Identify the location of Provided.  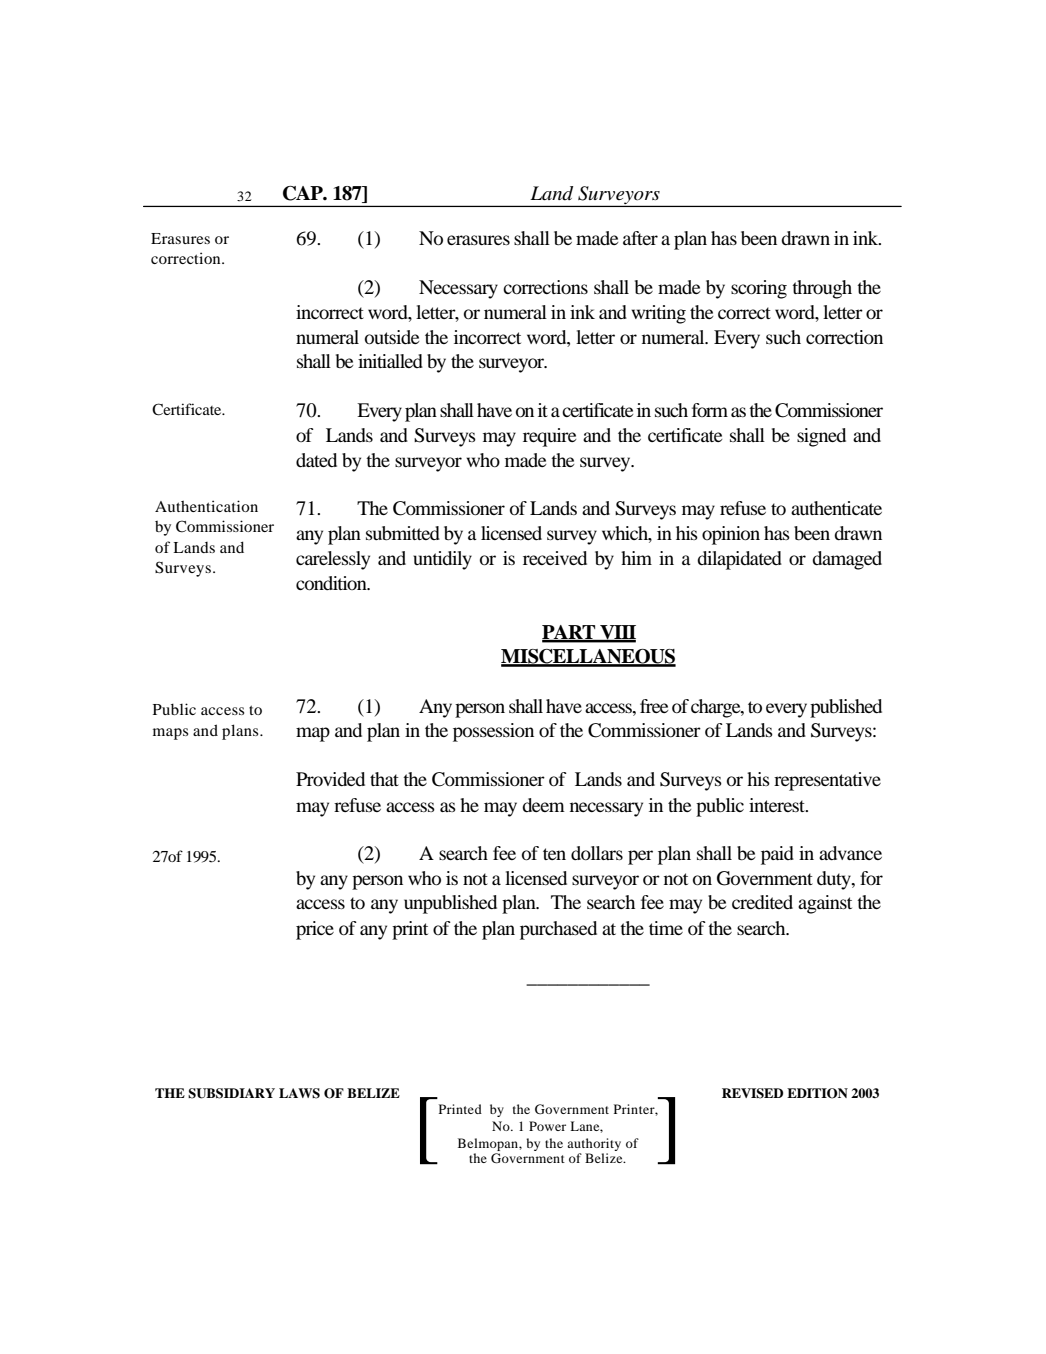
(330, 779).
